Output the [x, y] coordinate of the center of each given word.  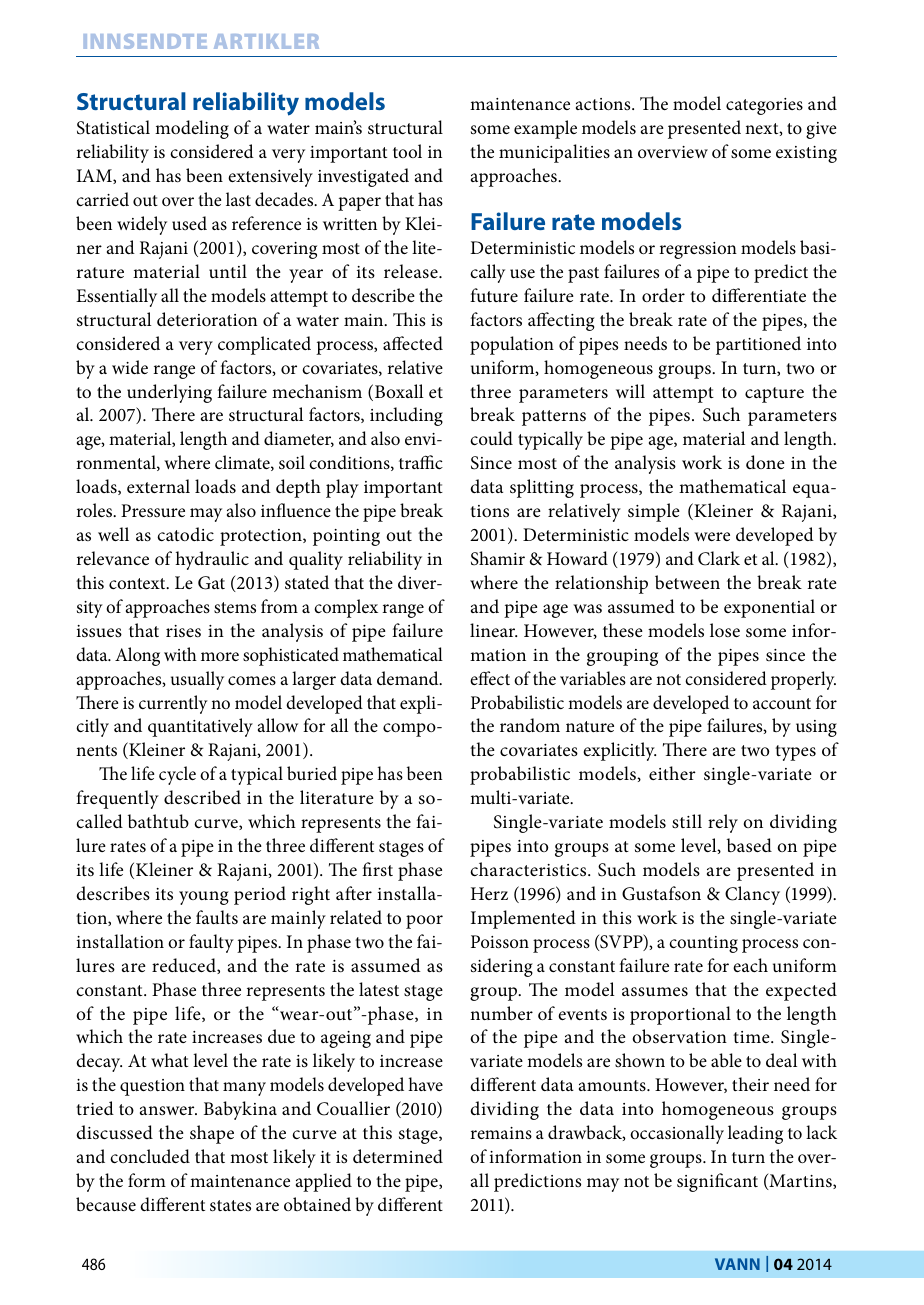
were [712, 536]
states [230, 1206]
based [749, 845]
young [204, 898]
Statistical [113, 127]
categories [764, 106]
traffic [421, 462]
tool [407, 151]
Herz [489, 893]
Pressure [153, 510]
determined [398, 1156]
